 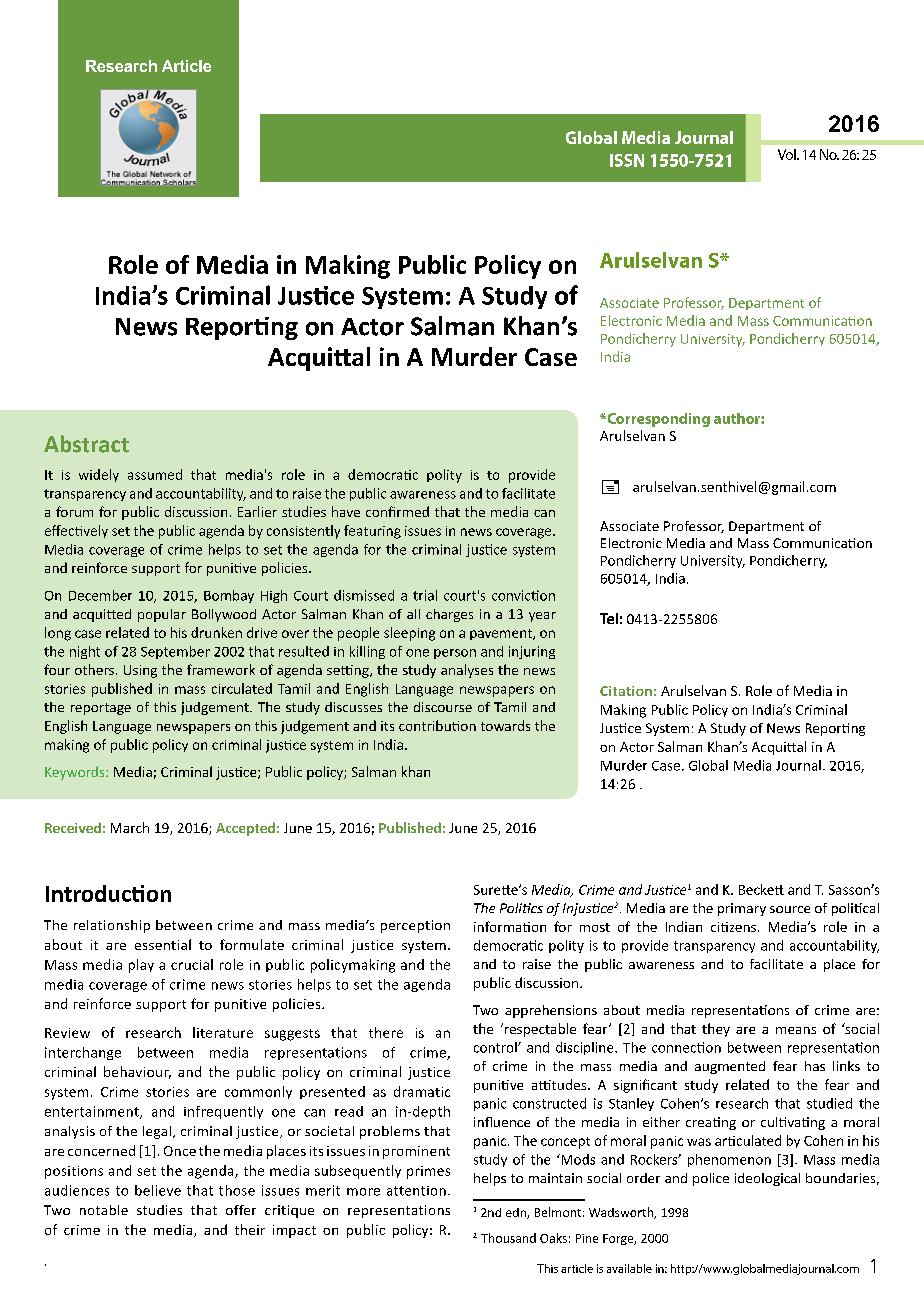 I want to click on Citation, so click(x=626, y=691).
